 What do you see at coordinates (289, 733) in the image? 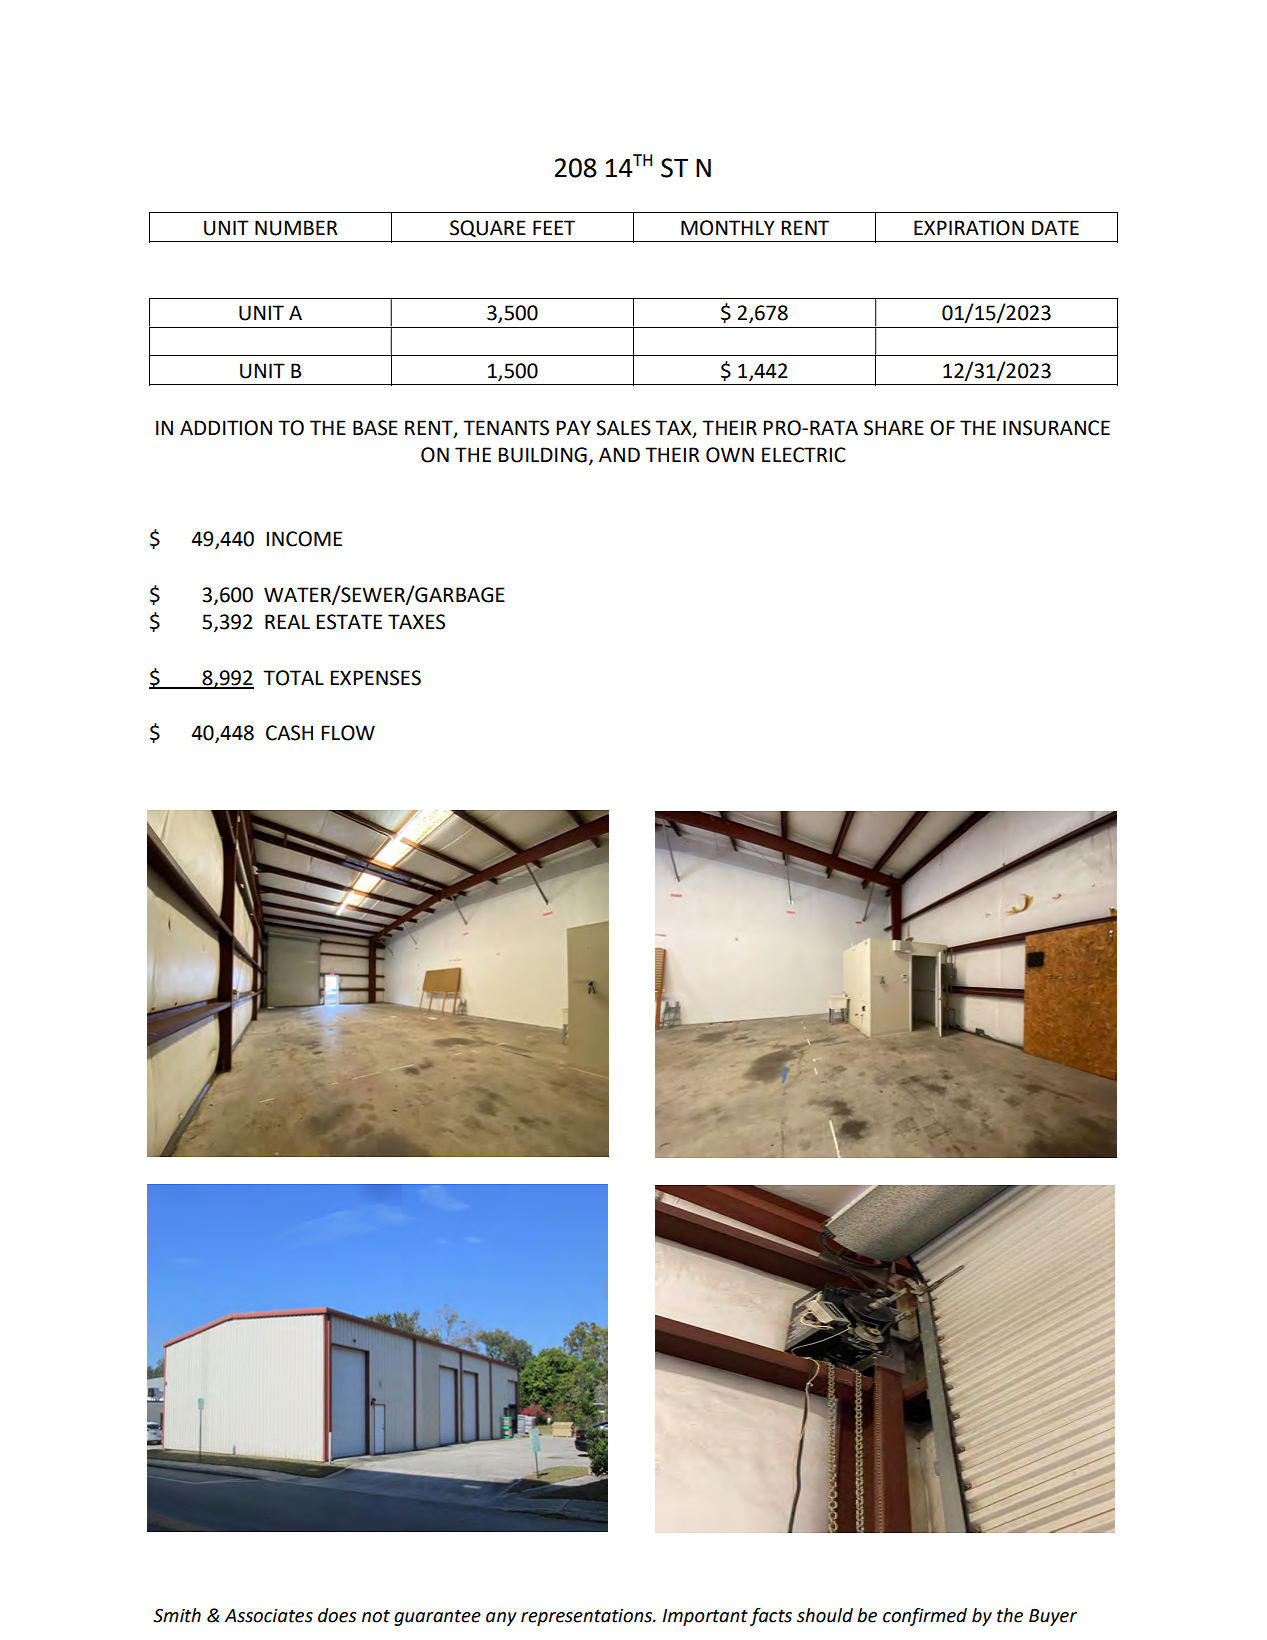
I see `CASH` at bounding box center [289, 733].
